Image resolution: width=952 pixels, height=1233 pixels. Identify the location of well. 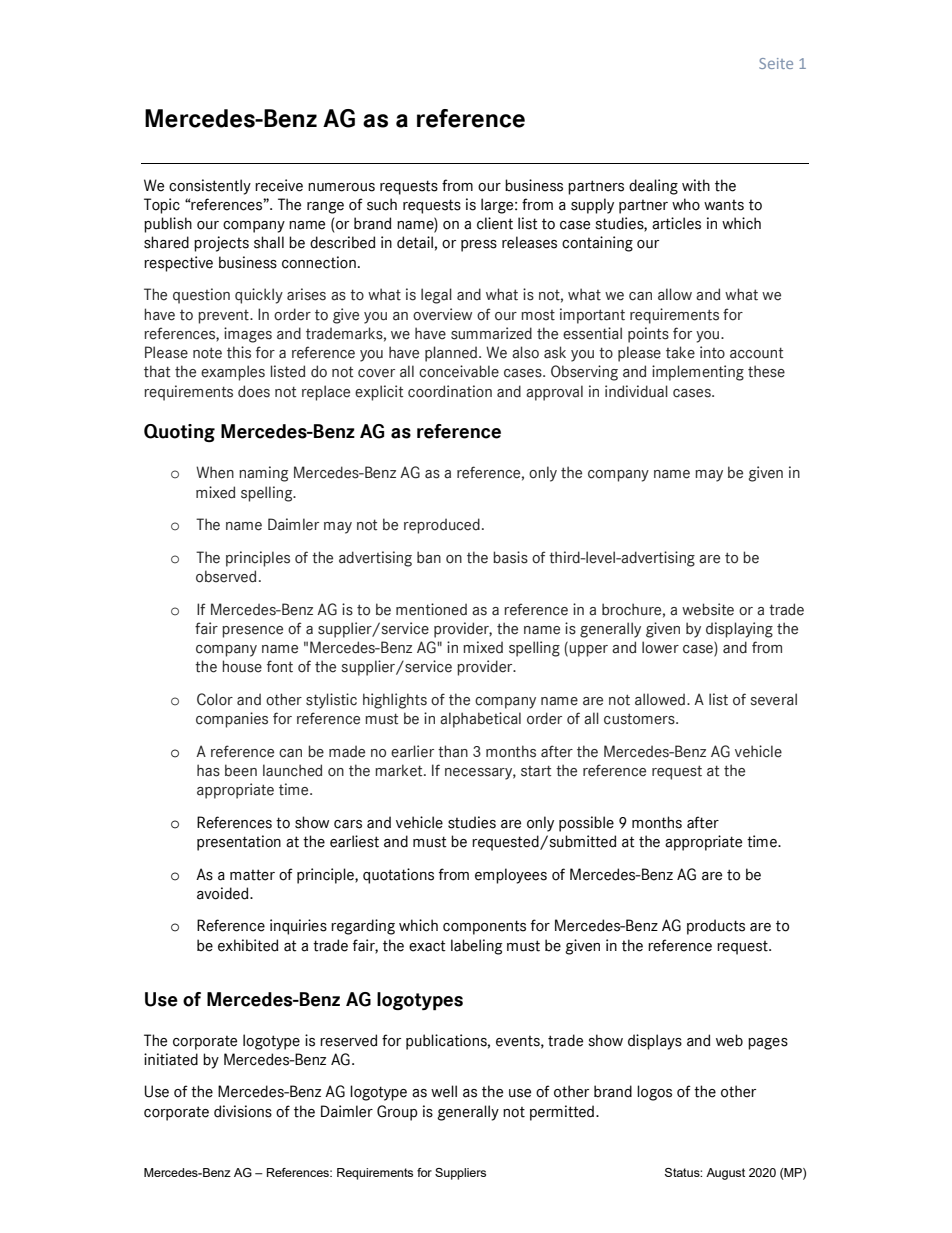
(444, 1091).
